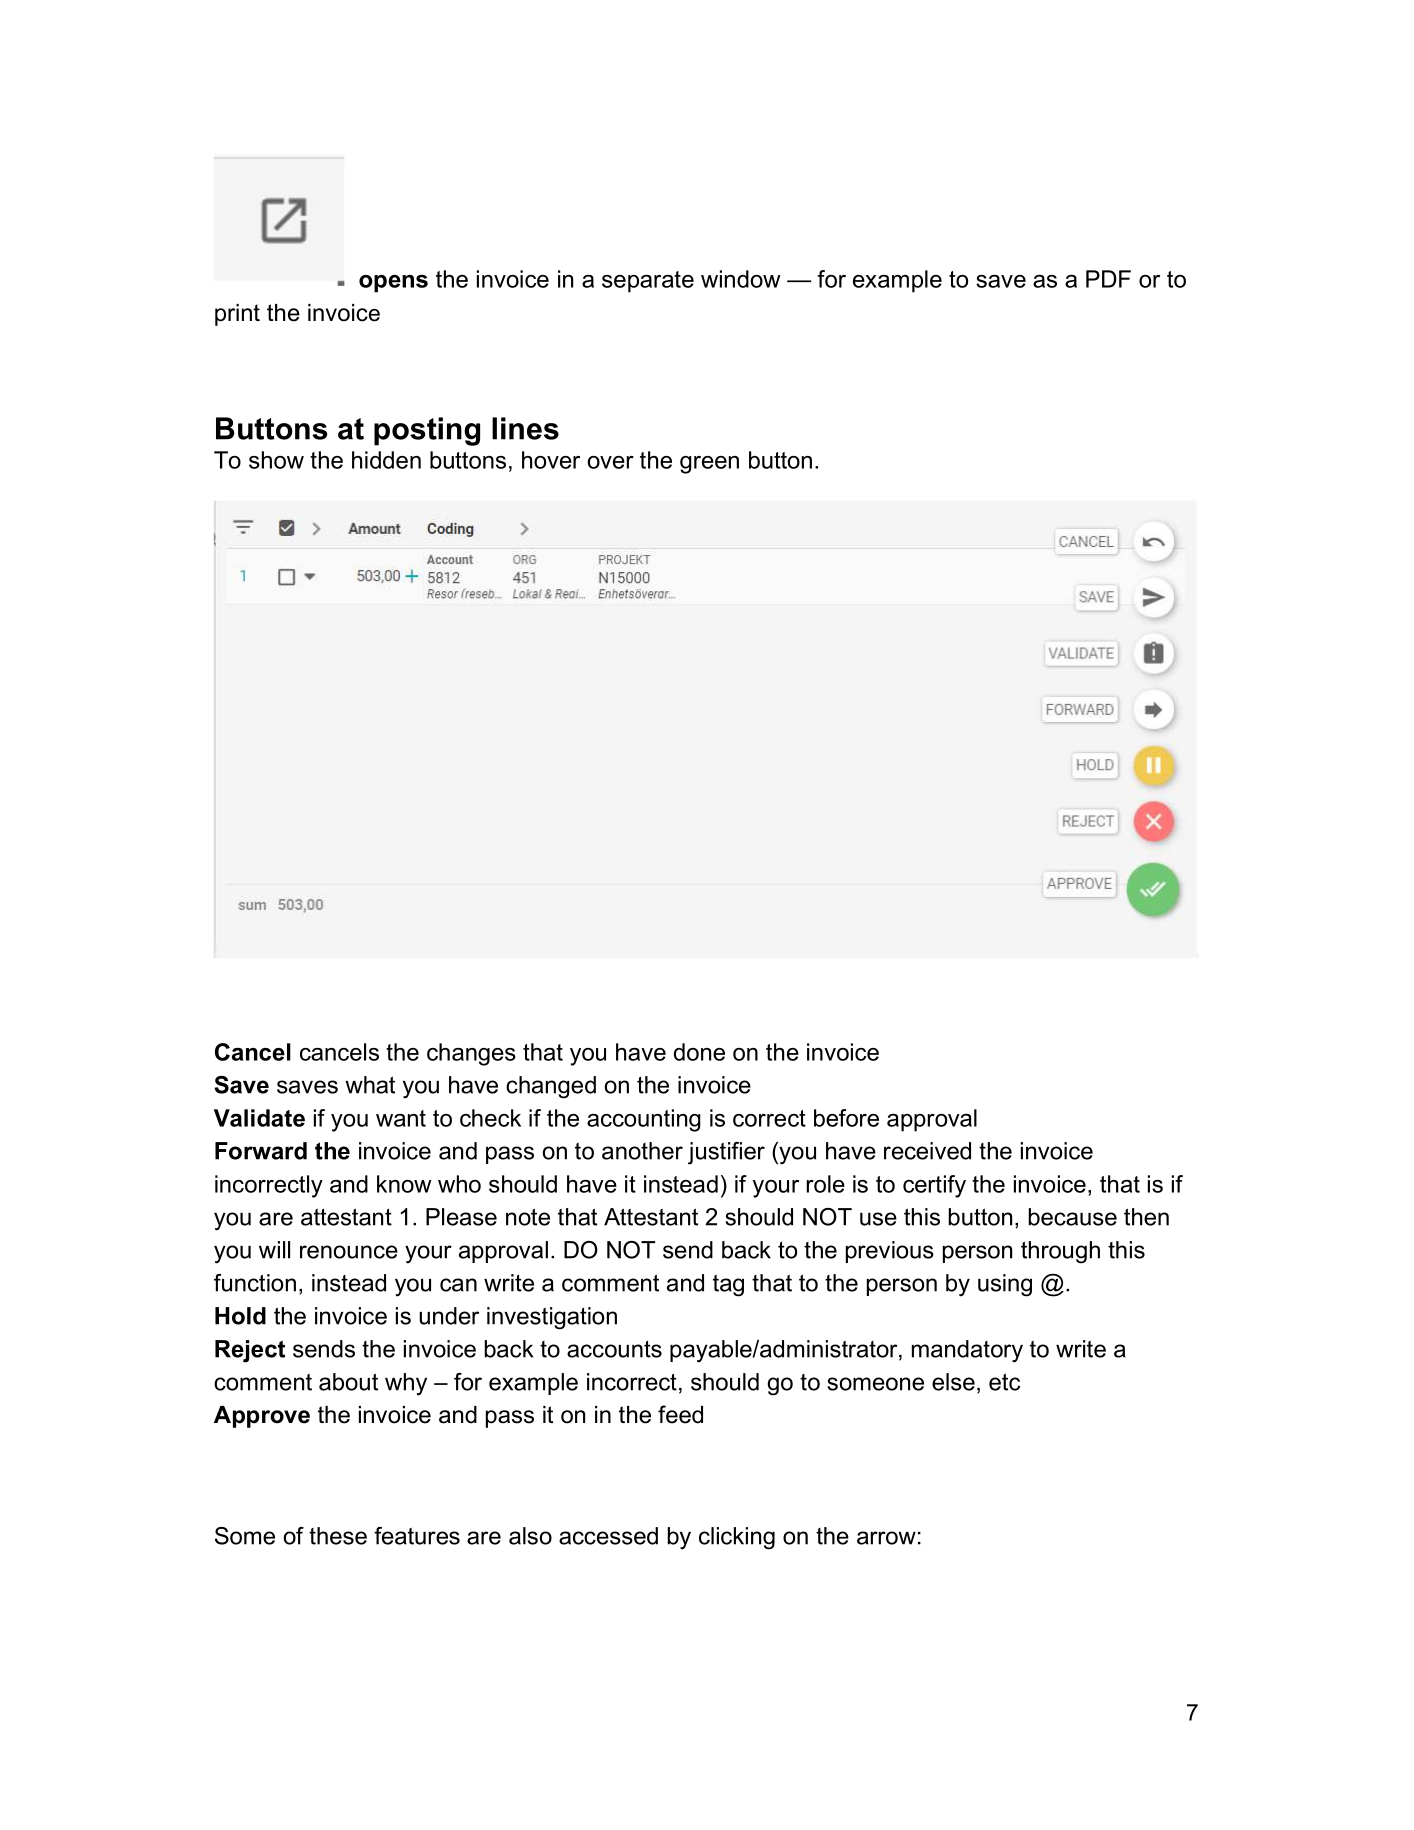  I want to click on separate, so click(648, 282).
